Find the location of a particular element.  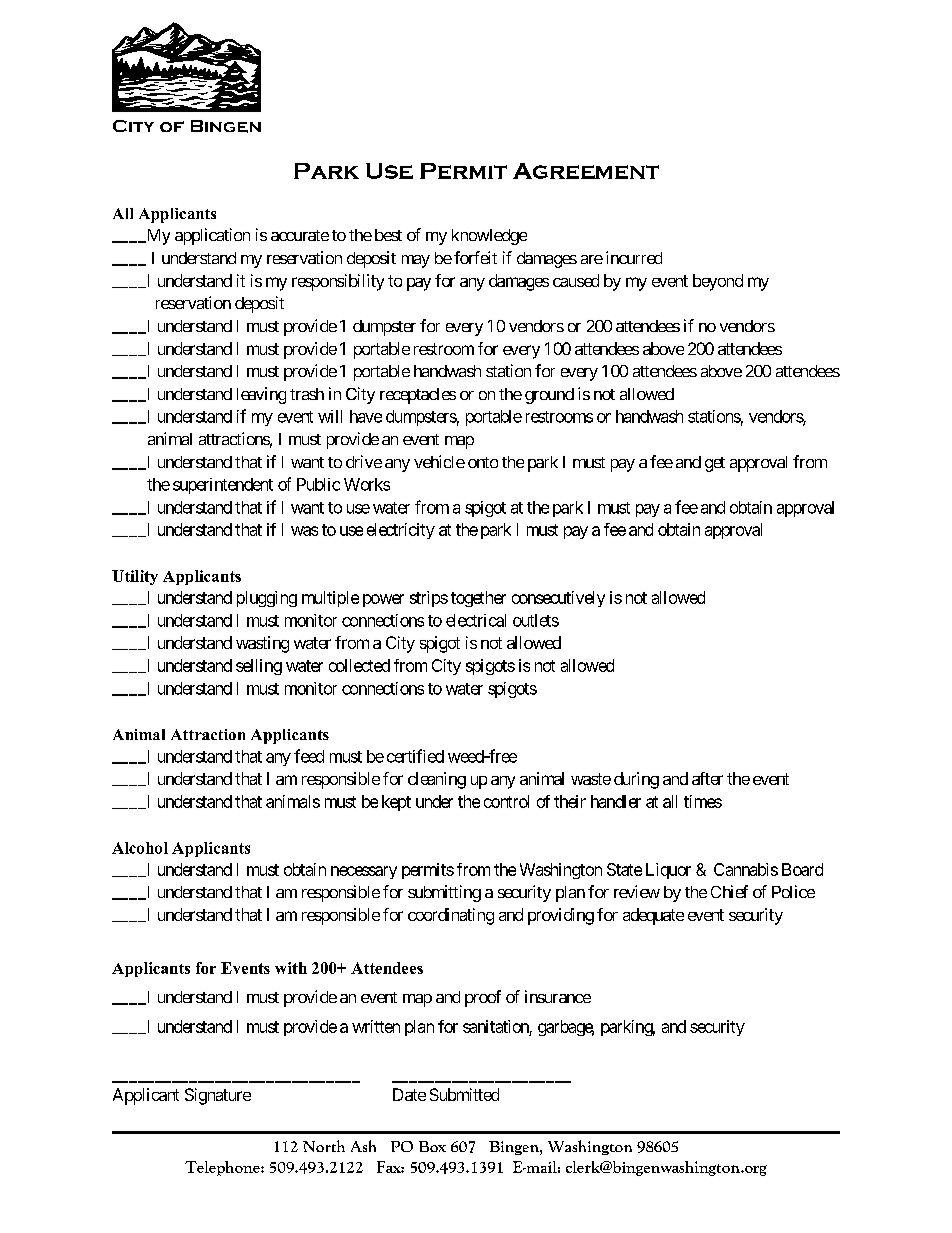

Alcohol is located at coordinates (140, 848).
